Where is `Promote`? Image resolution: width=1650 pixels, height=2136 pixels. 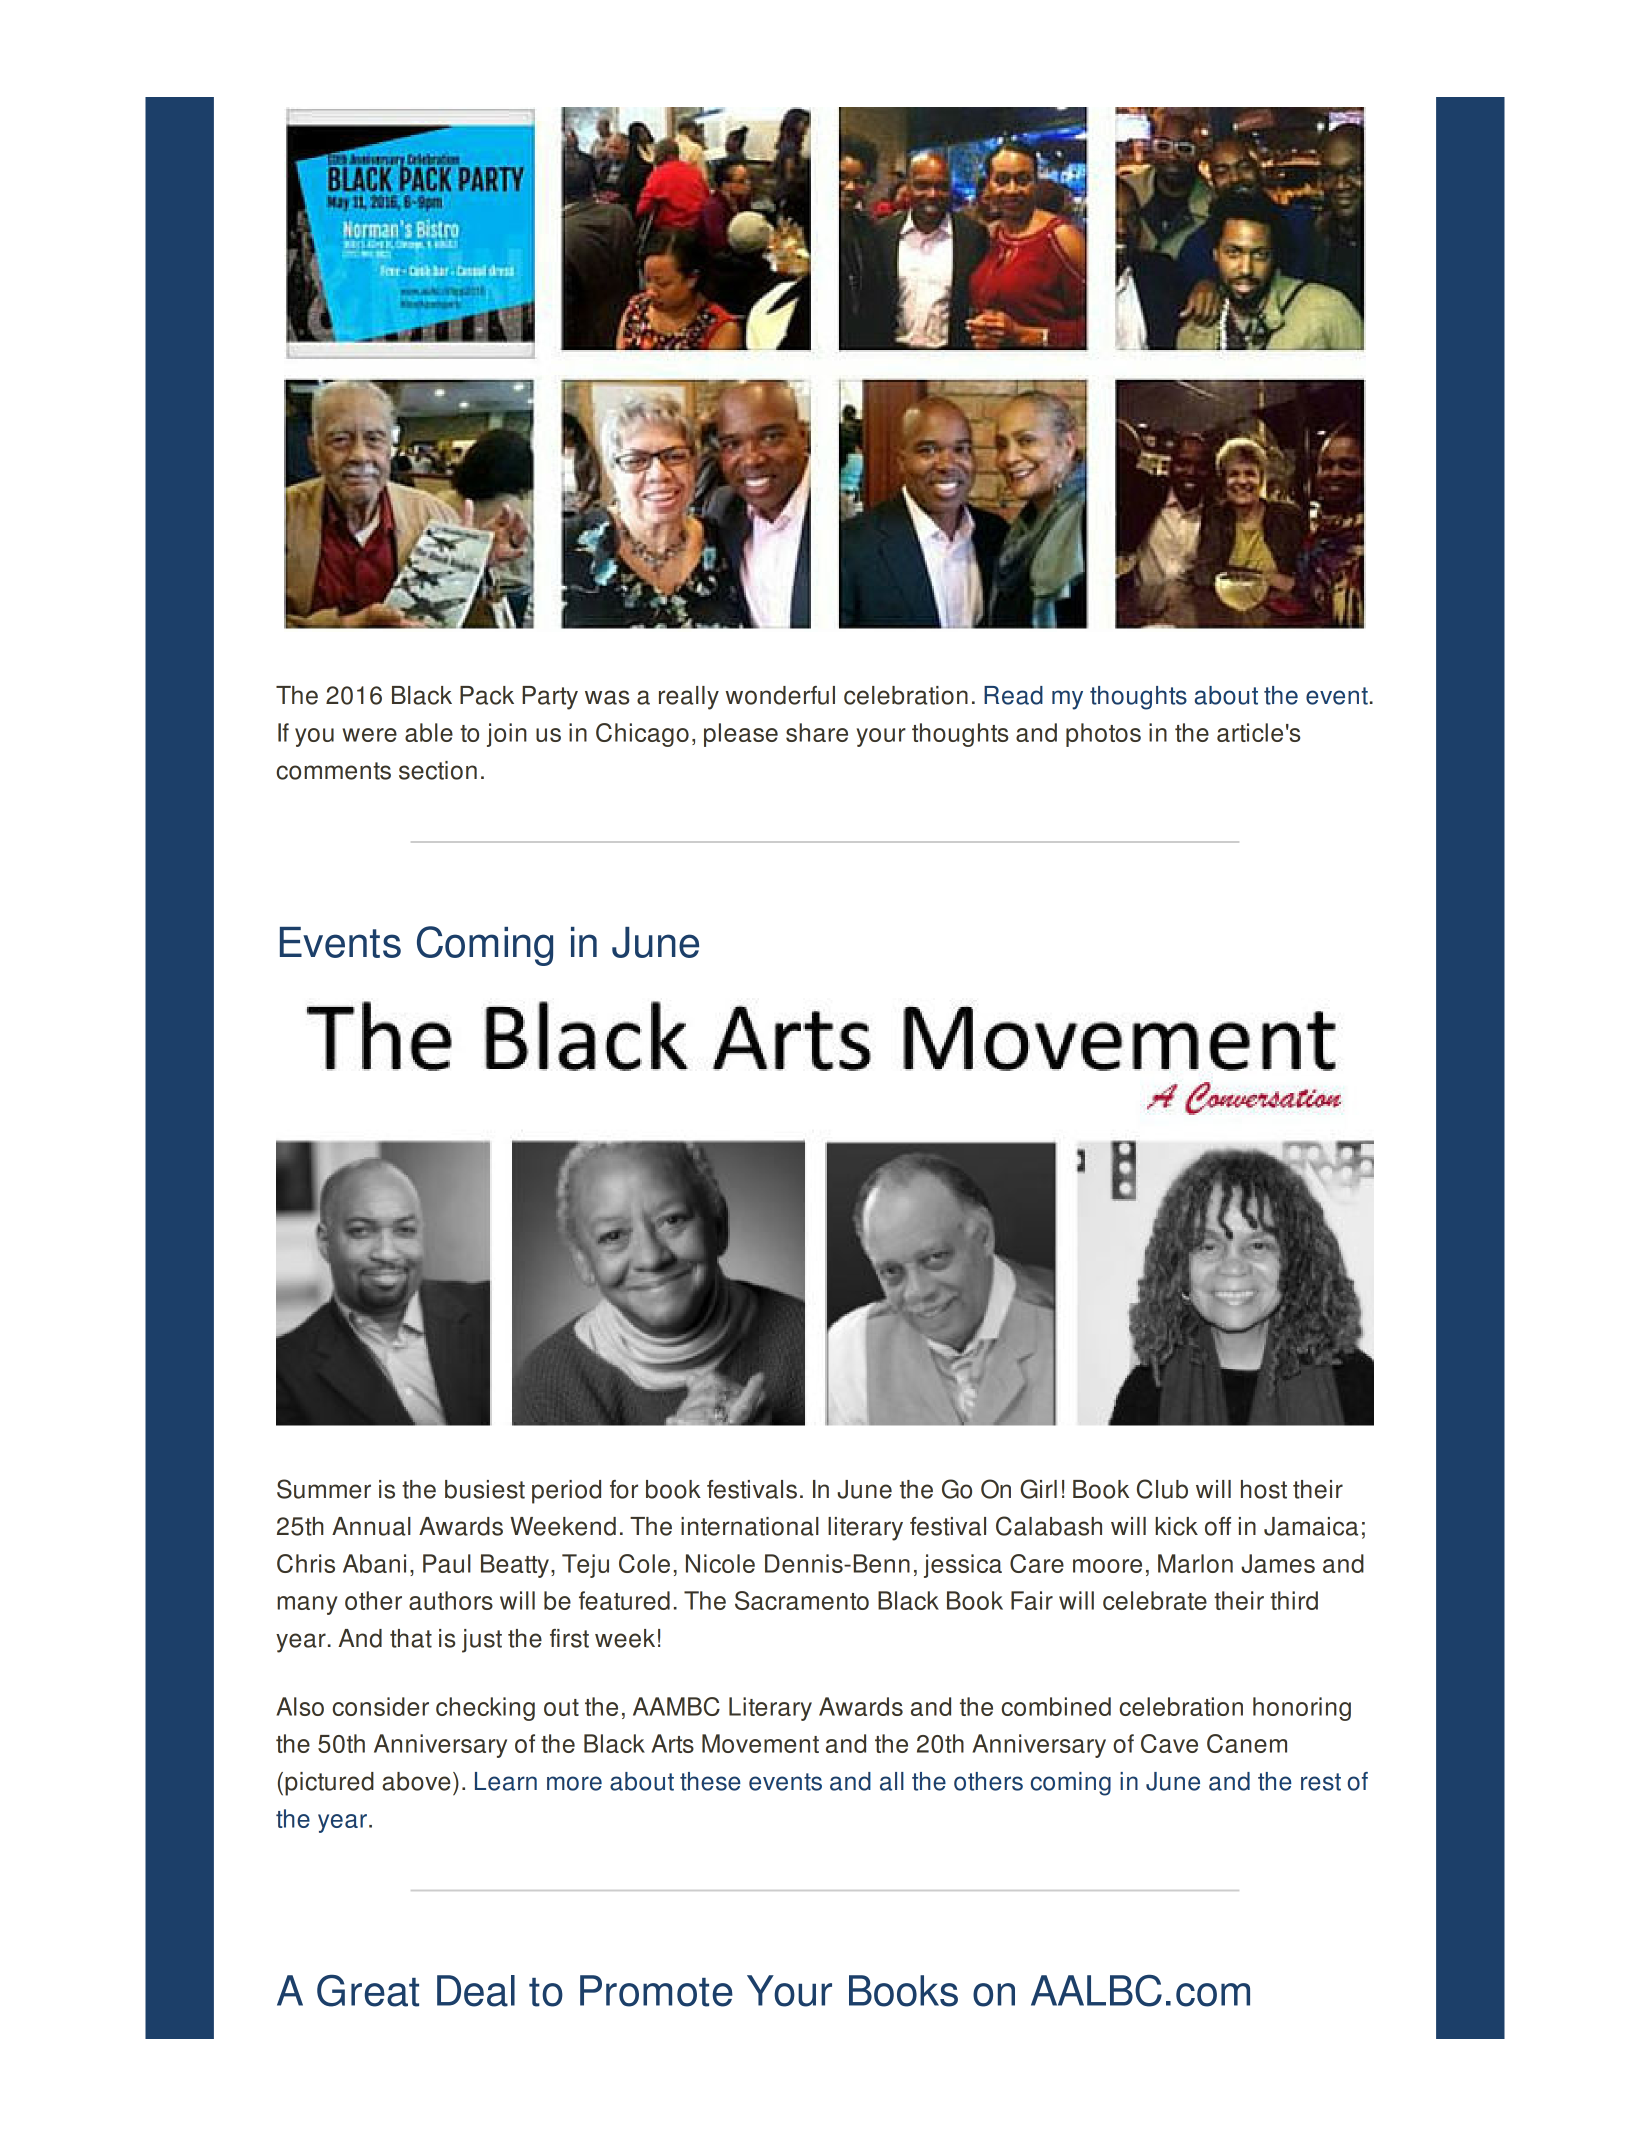 Promote is located at coordinates (656, 1991).
